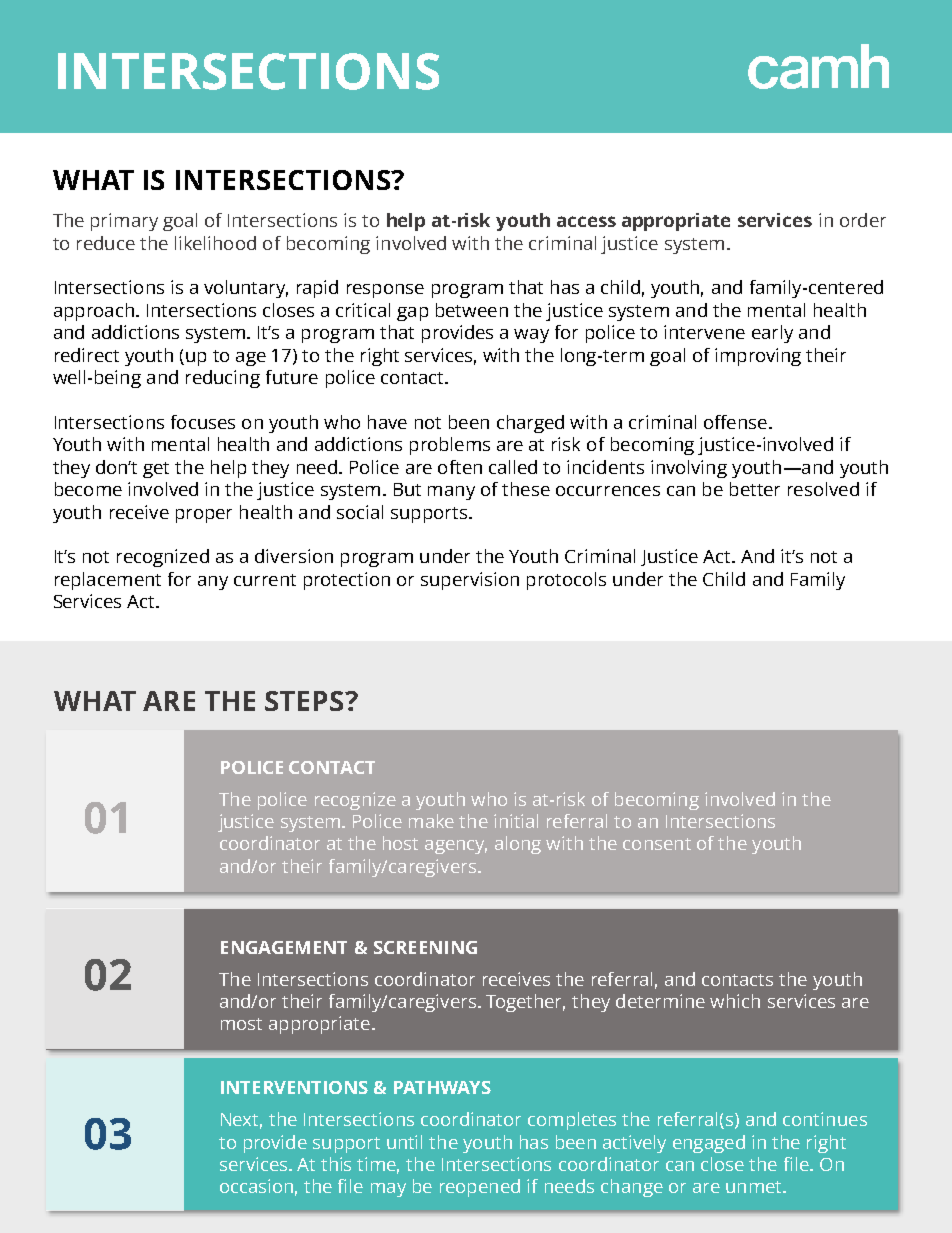 The width and height of the screenshot is (952, 1233). What do you see at coordinates (241, 1024) in the screenshot?
I see `most` at bounding box center [241, 1024].
